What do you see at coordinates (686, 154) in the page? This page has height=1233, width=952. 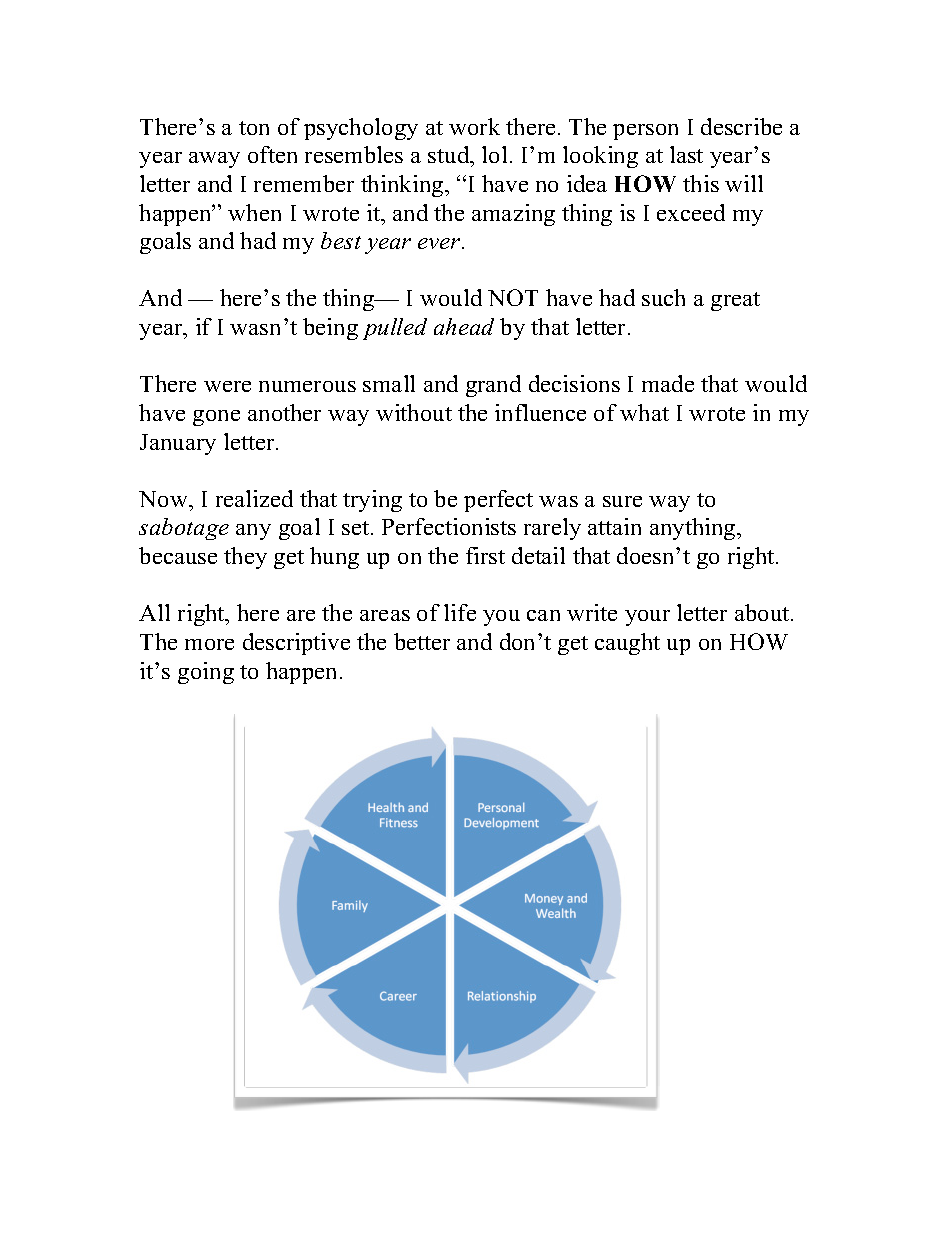 I see `last` at bounding box center [686, 154].
